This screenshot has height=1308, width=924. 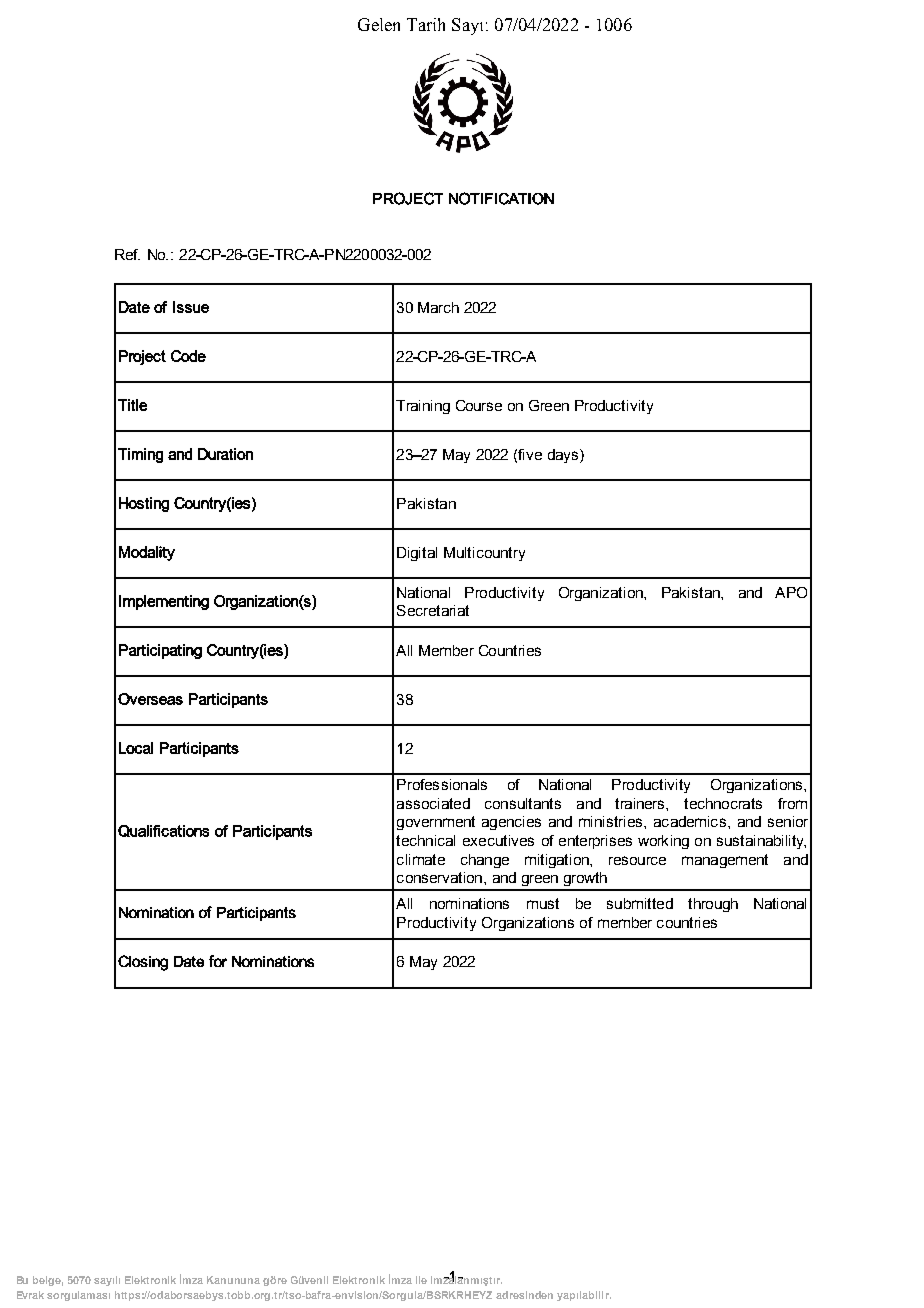 What do you see at coordinates (136, 748) in the screenshot?
I see `Local` at bounding box center [136, 748].
